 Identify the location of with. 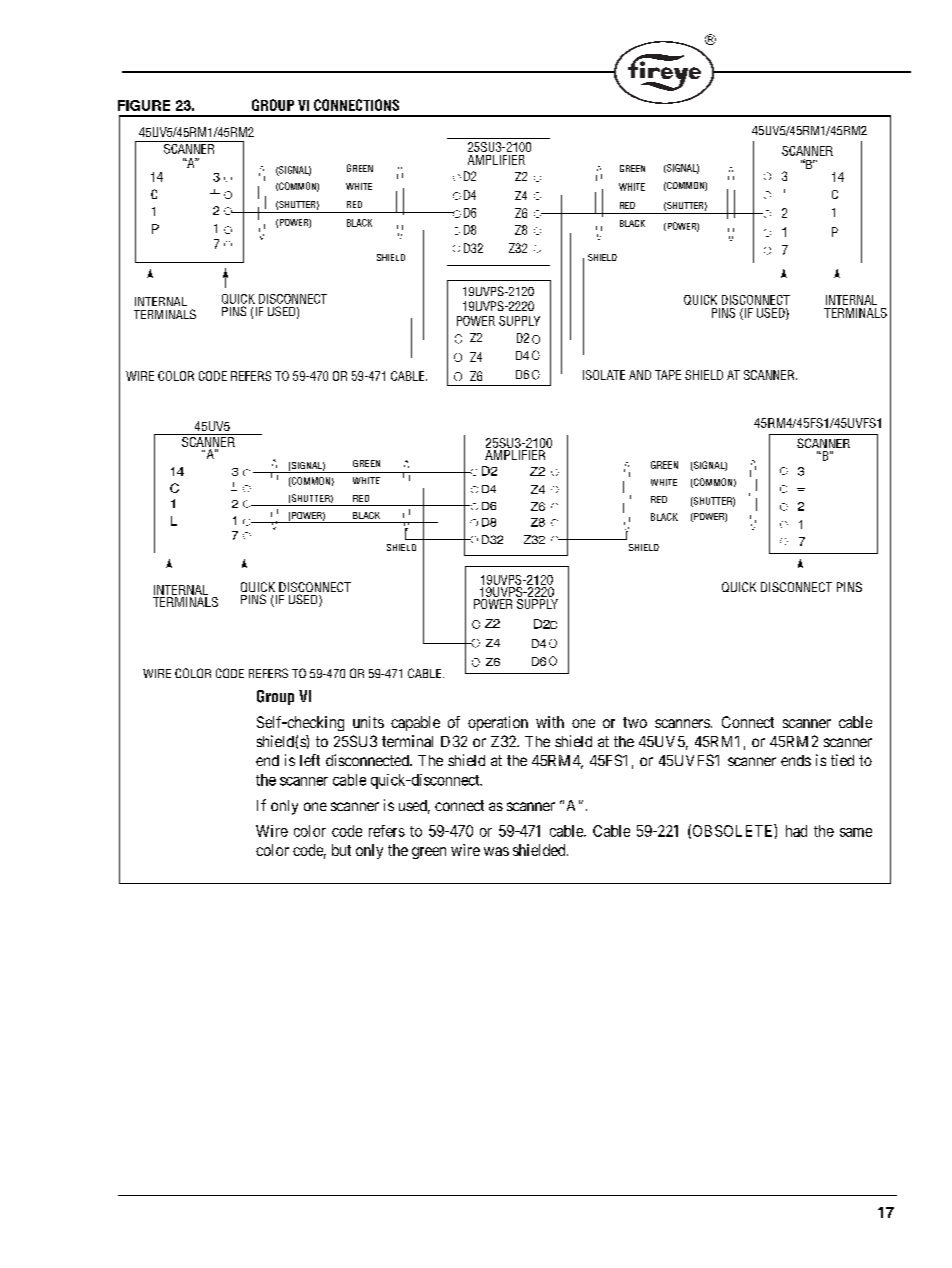
(550, 722).
